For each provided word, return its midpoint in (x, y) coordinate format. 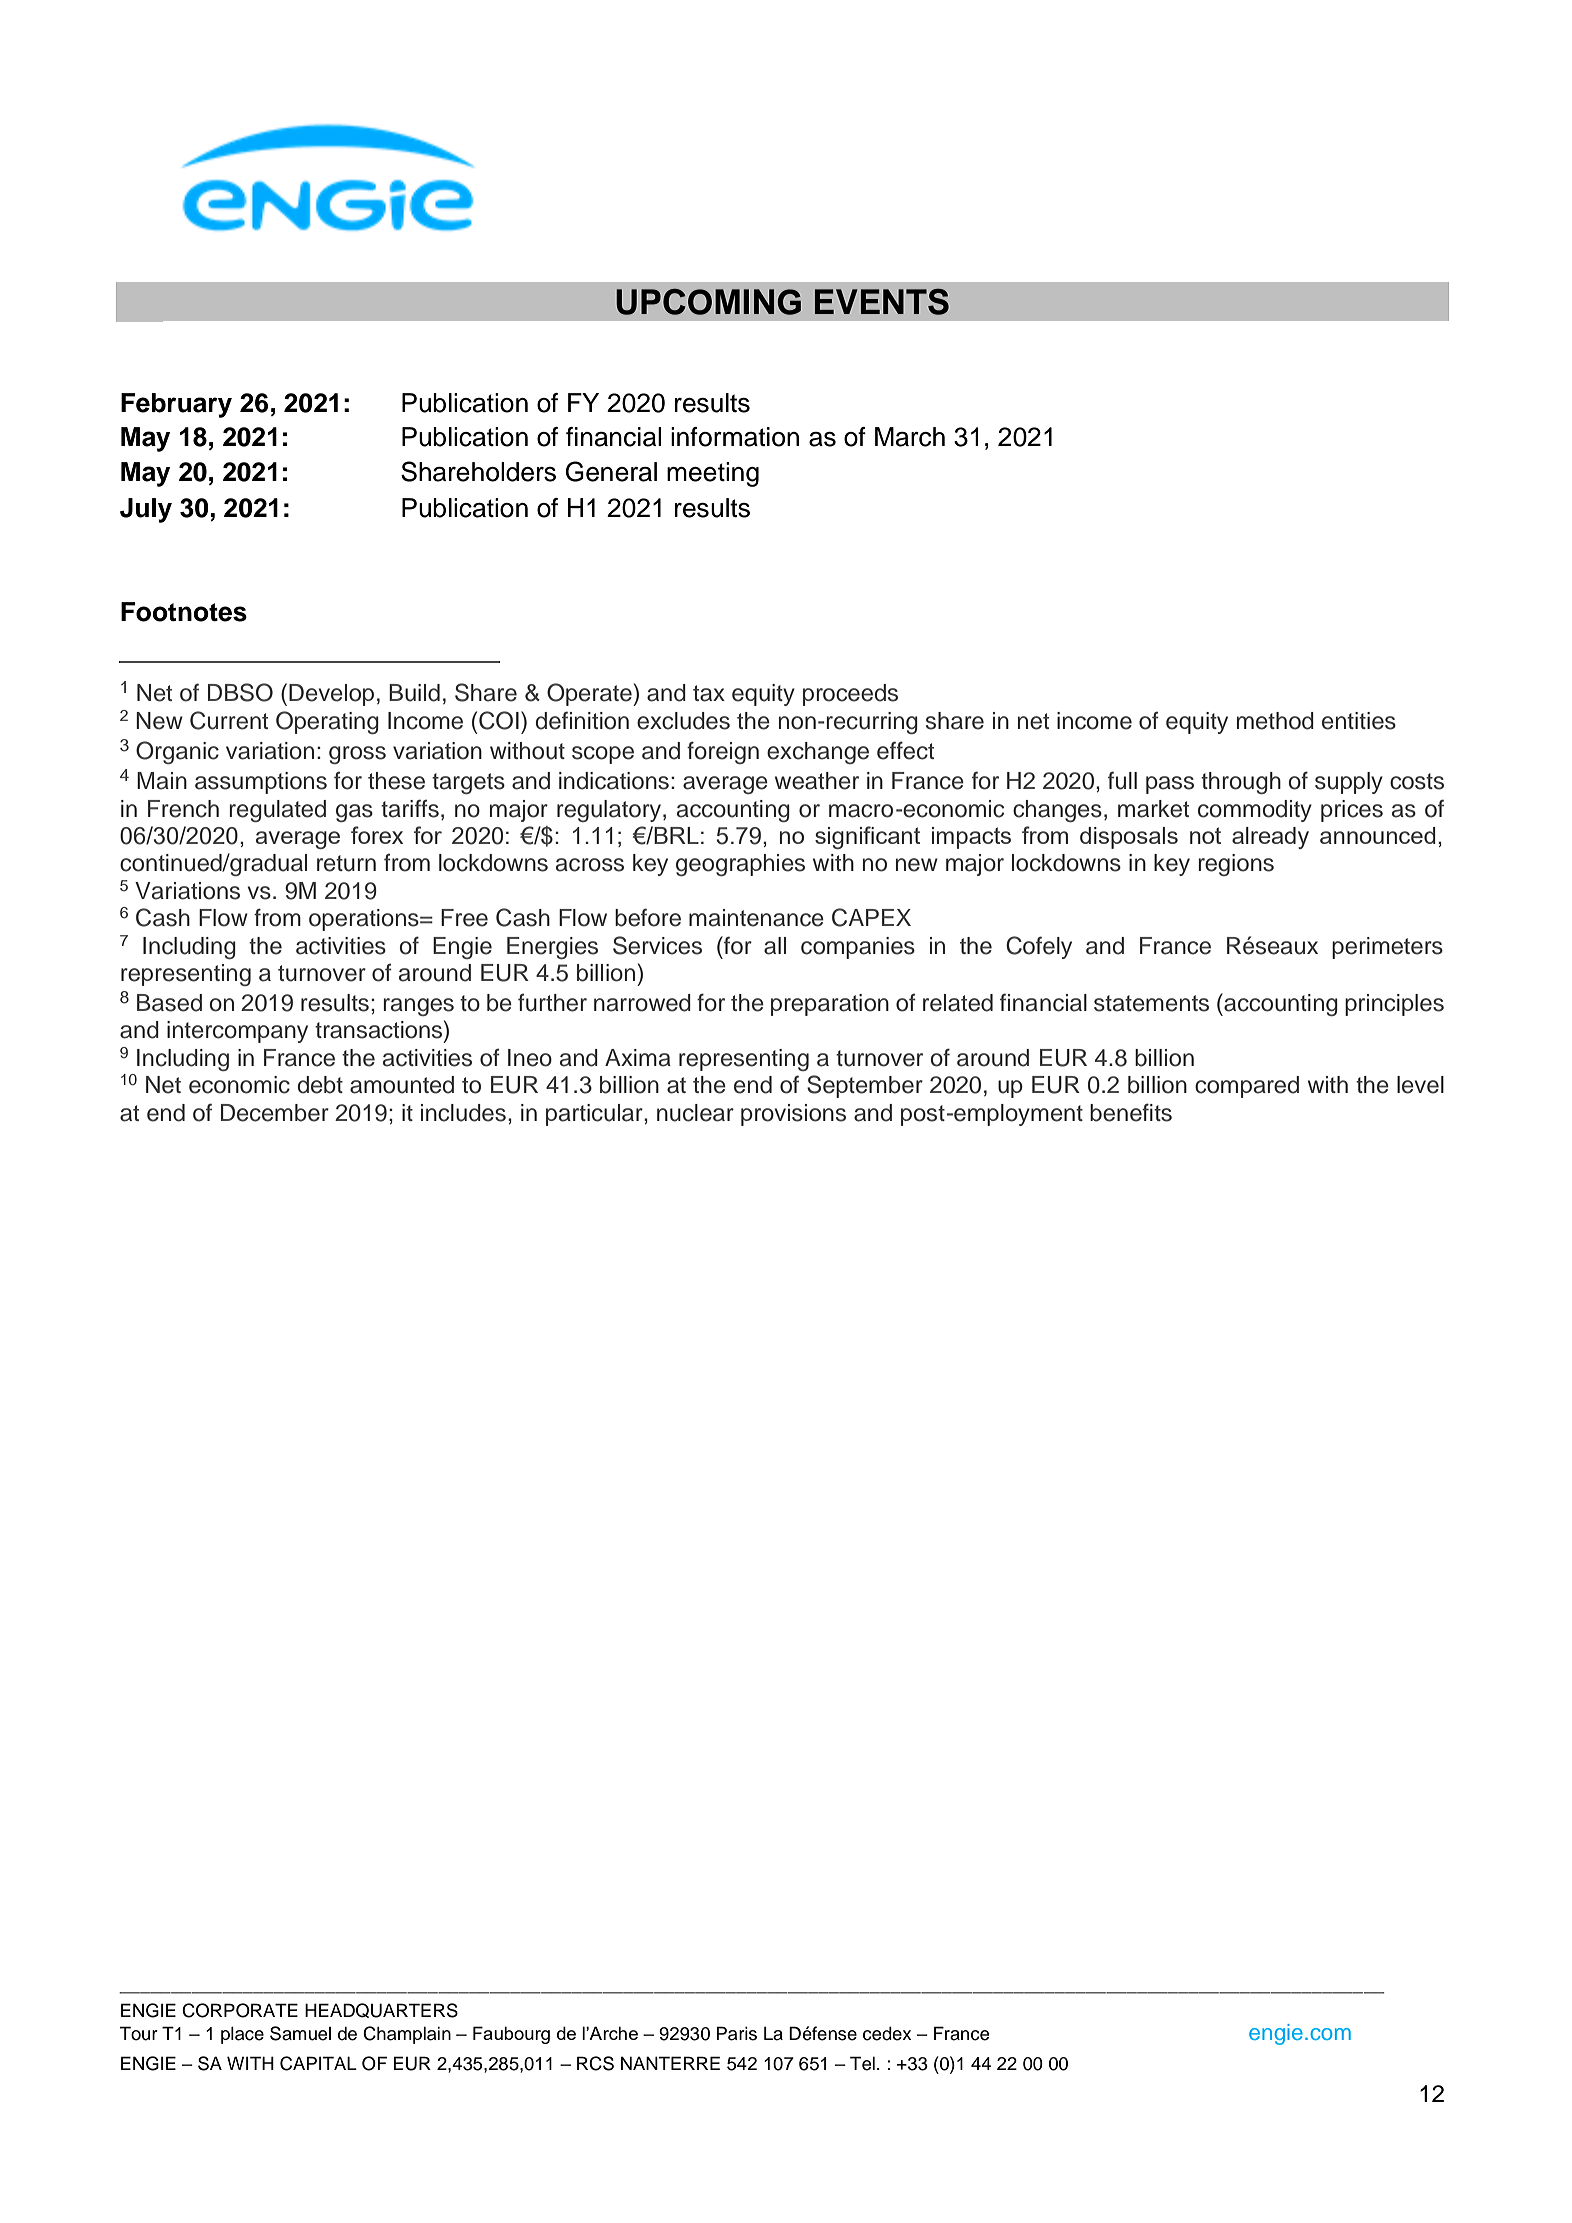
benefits (1131, 1112)
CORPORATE (240, 2010)
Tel (862, 2063)
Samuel (300, 2033)
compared (1247, 1087)
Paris (736, 2033)
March (910, 437)
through (1241, 783)
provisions (793, 1115)
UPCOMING (708, 302)
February (176, 405)
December (275, 1113)
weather (817, 781)
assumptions (261, 783)
